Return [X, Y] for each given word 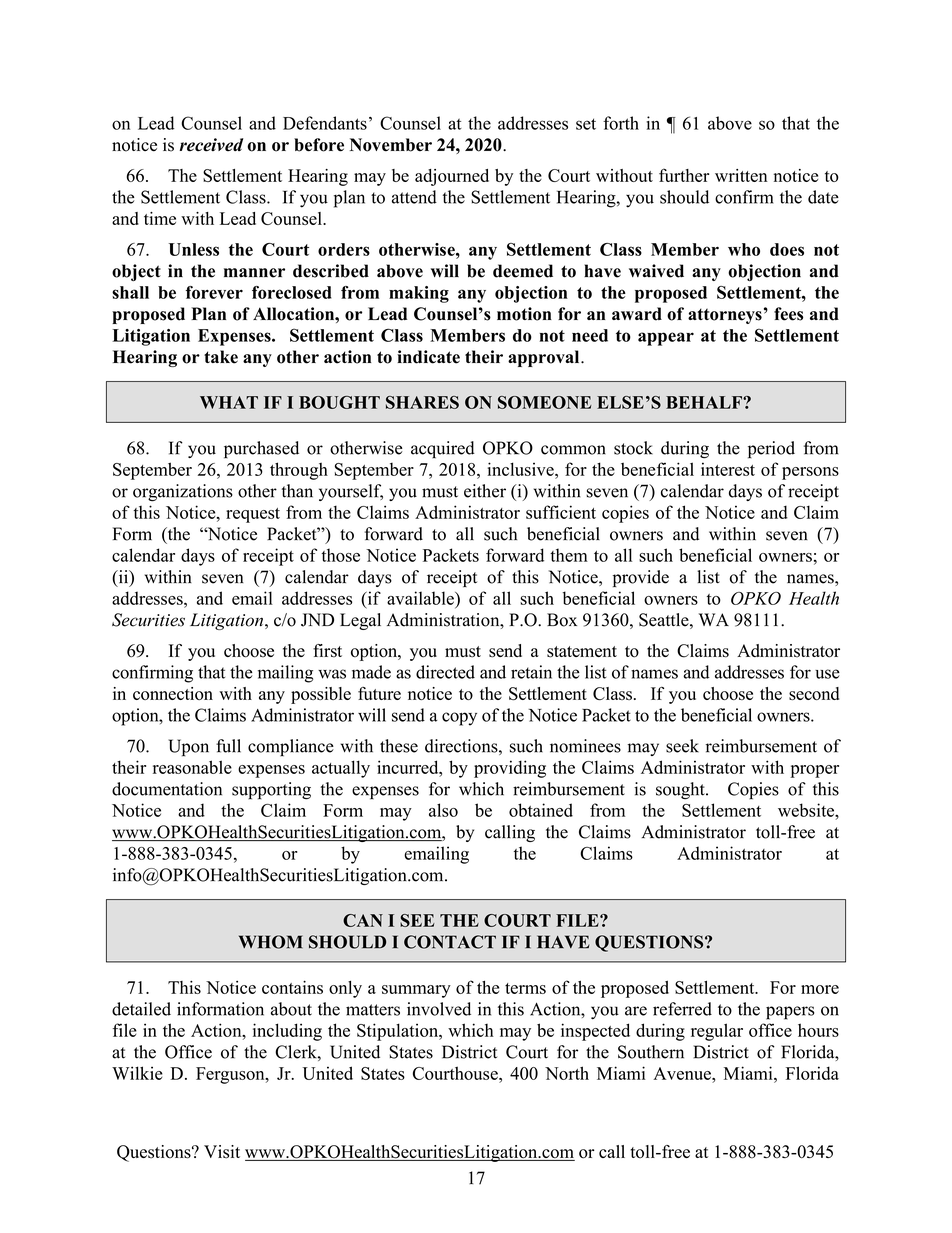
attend [414, 197]
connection [173, 693]
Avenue [683, 1073]
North [567, 1073]
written [741, 175]
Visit [222, 1152]
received [211, 145]
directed [445, 672]
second [814, 693]
